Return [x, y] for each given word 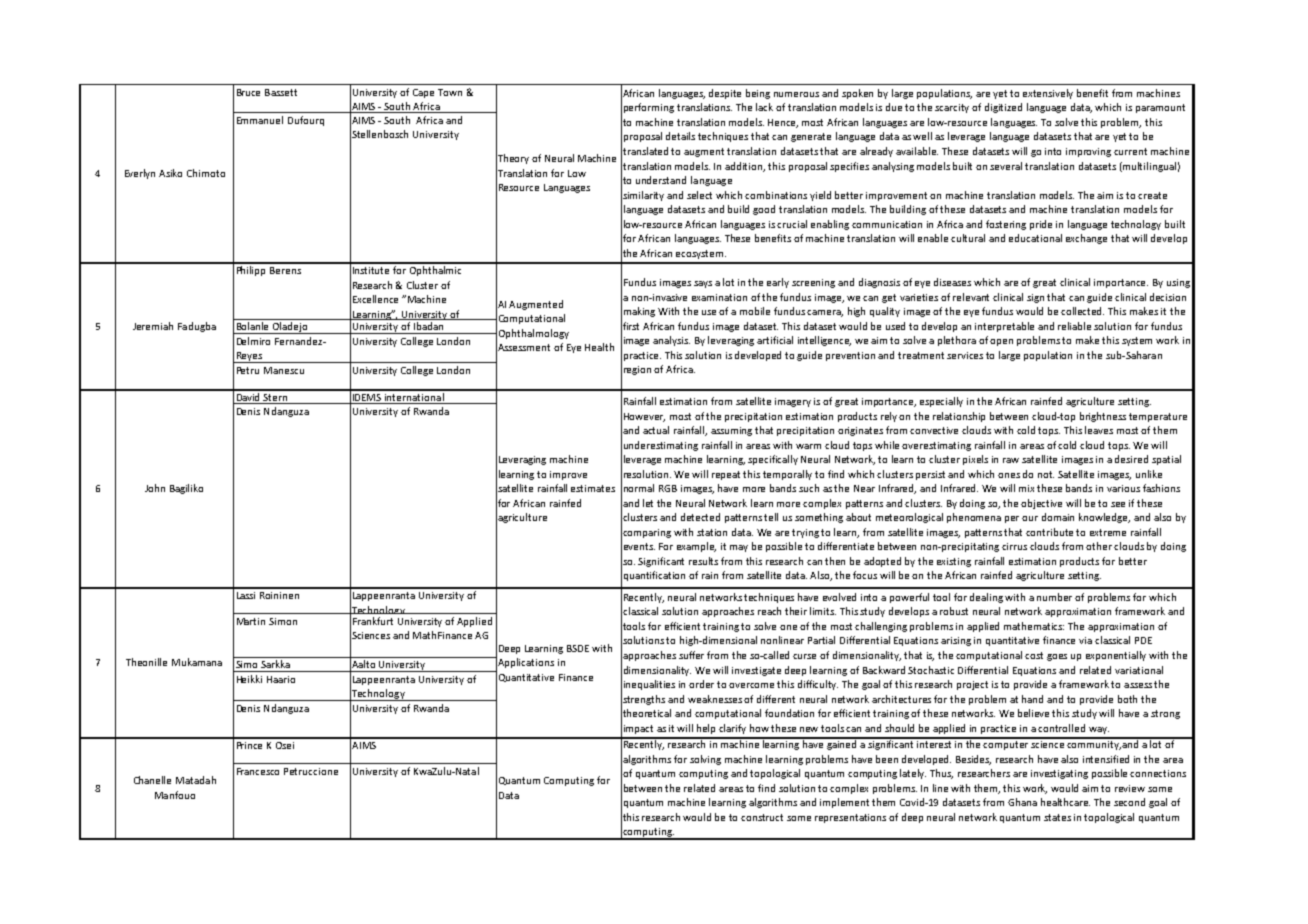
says [703, 284]
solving [705, 760]
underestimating [661, 446]
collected [1082, 311]
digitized [1003, 108]
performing [649, 108]
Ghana [1022, 802]
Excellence [375, 299]
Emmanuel [260, 120]
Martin [251, 621]
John [155, 488]
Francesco [258, 771]
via [1085, 640]
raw [1011, 460]
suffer [691, 655]
